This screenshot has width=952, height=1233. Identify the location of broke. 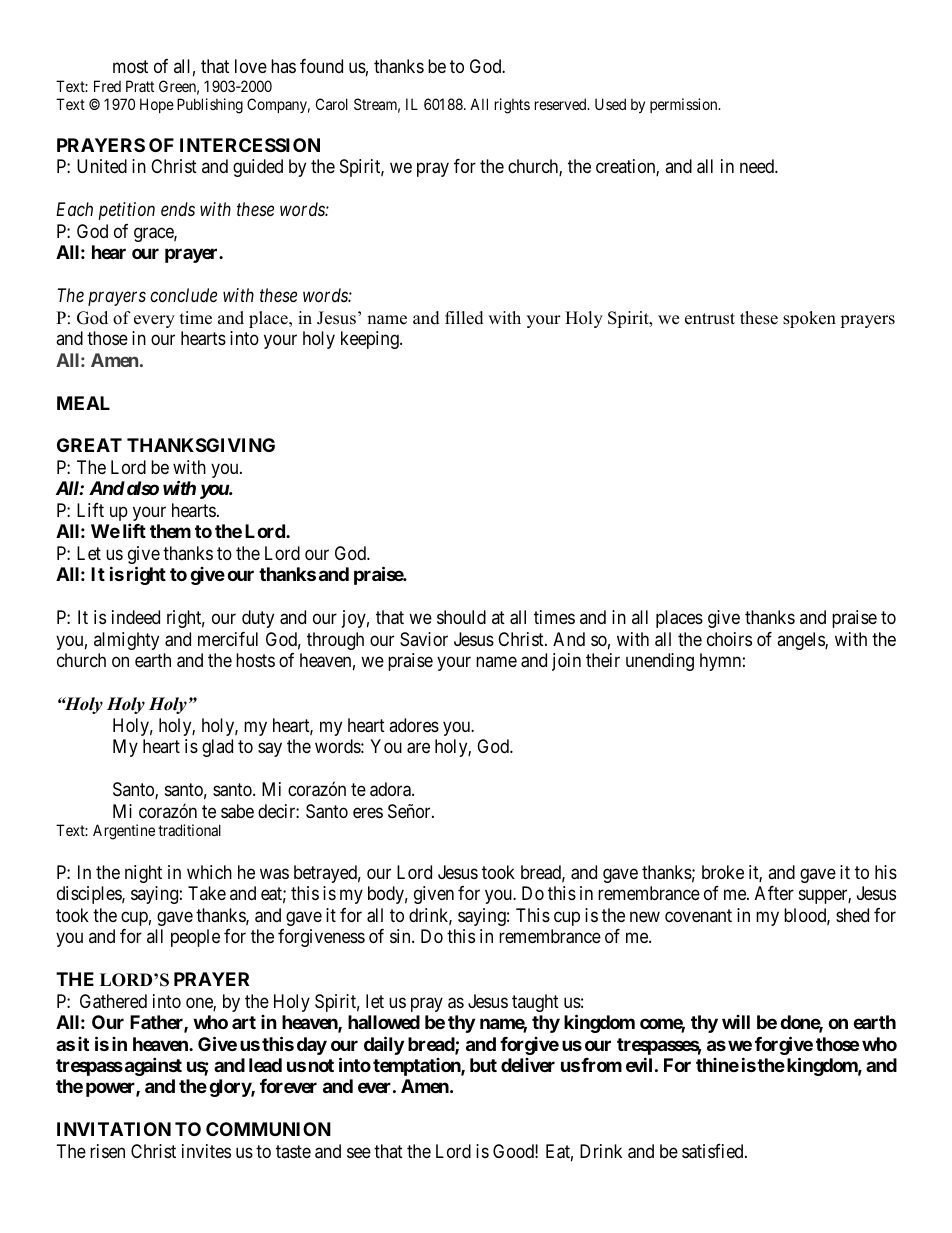
(723, 872).
